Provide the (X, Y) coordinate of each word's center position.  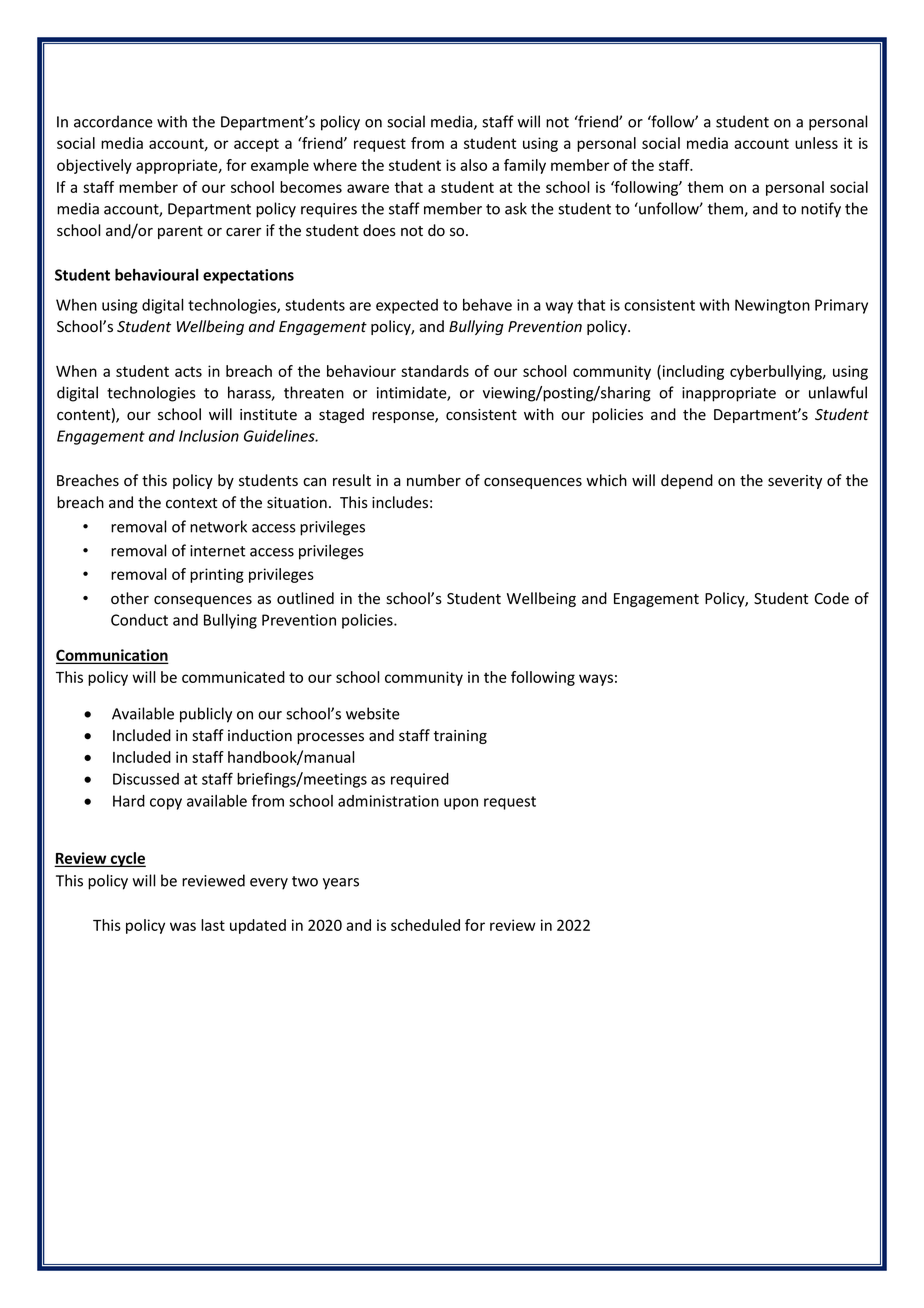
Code (831, 598)
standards (435, 371)
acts (188, 371)
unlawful (838, 392)
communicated (233, 677)
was (183, 926)
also (473, 165)
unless (816, 143)
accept (256, 145)
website (373, 713)
